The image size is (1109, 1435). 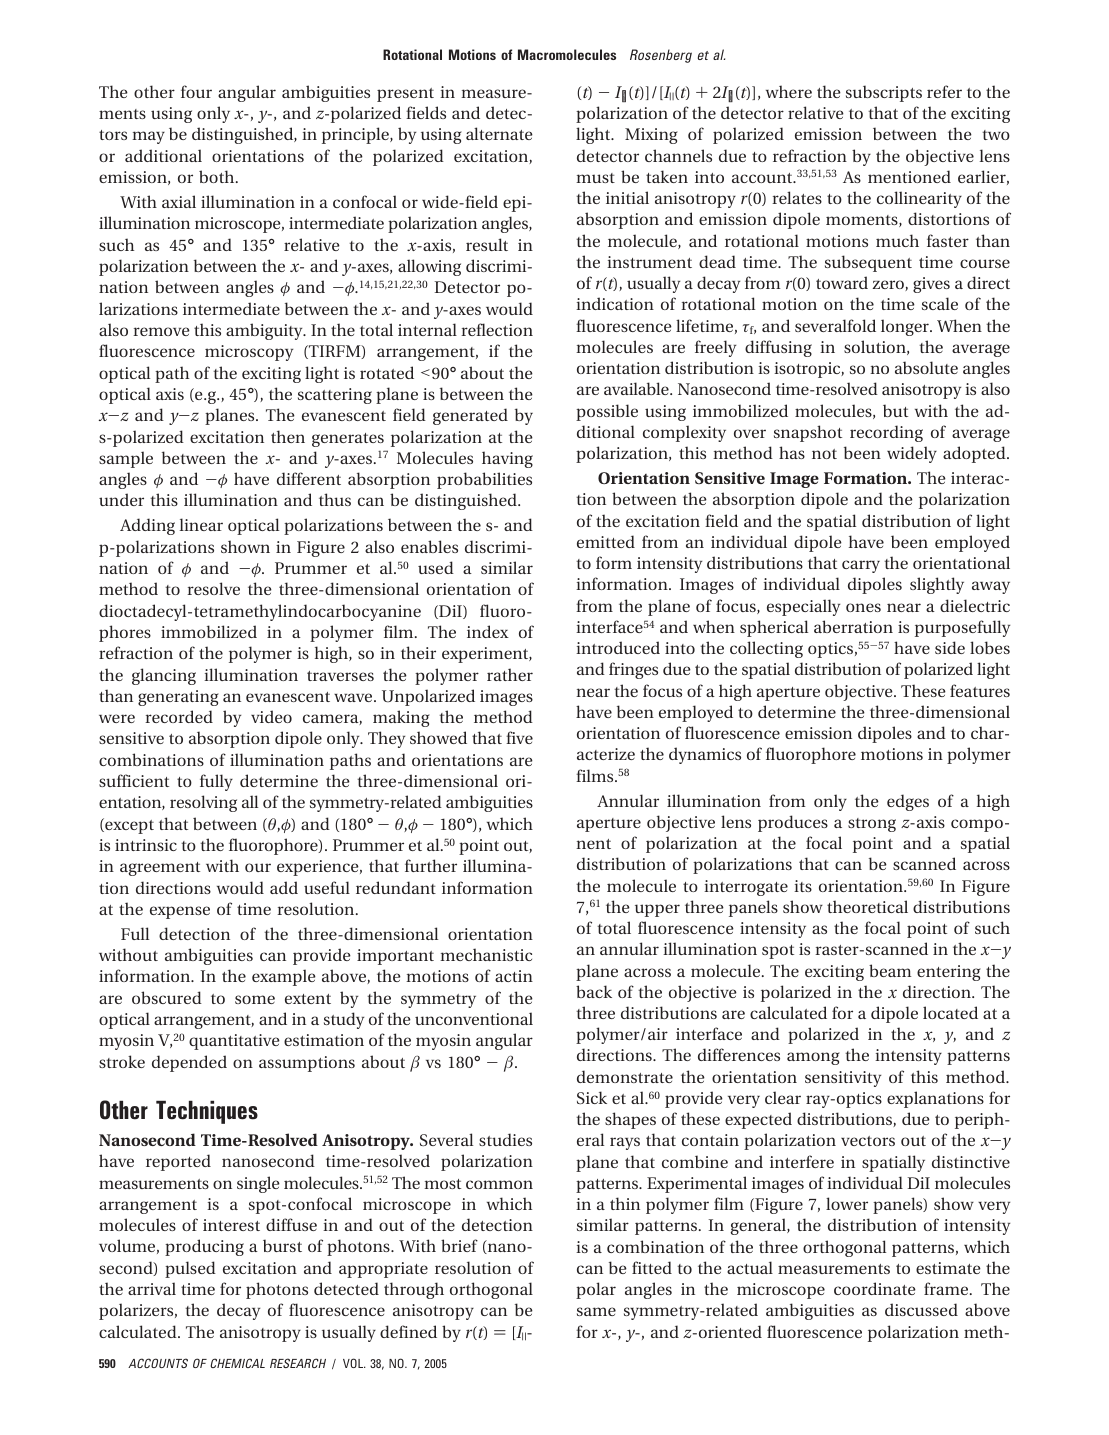 What do you see at coordinates (884, 93) in the document?
I see `subscripts` at bounding box center [884, 93].
